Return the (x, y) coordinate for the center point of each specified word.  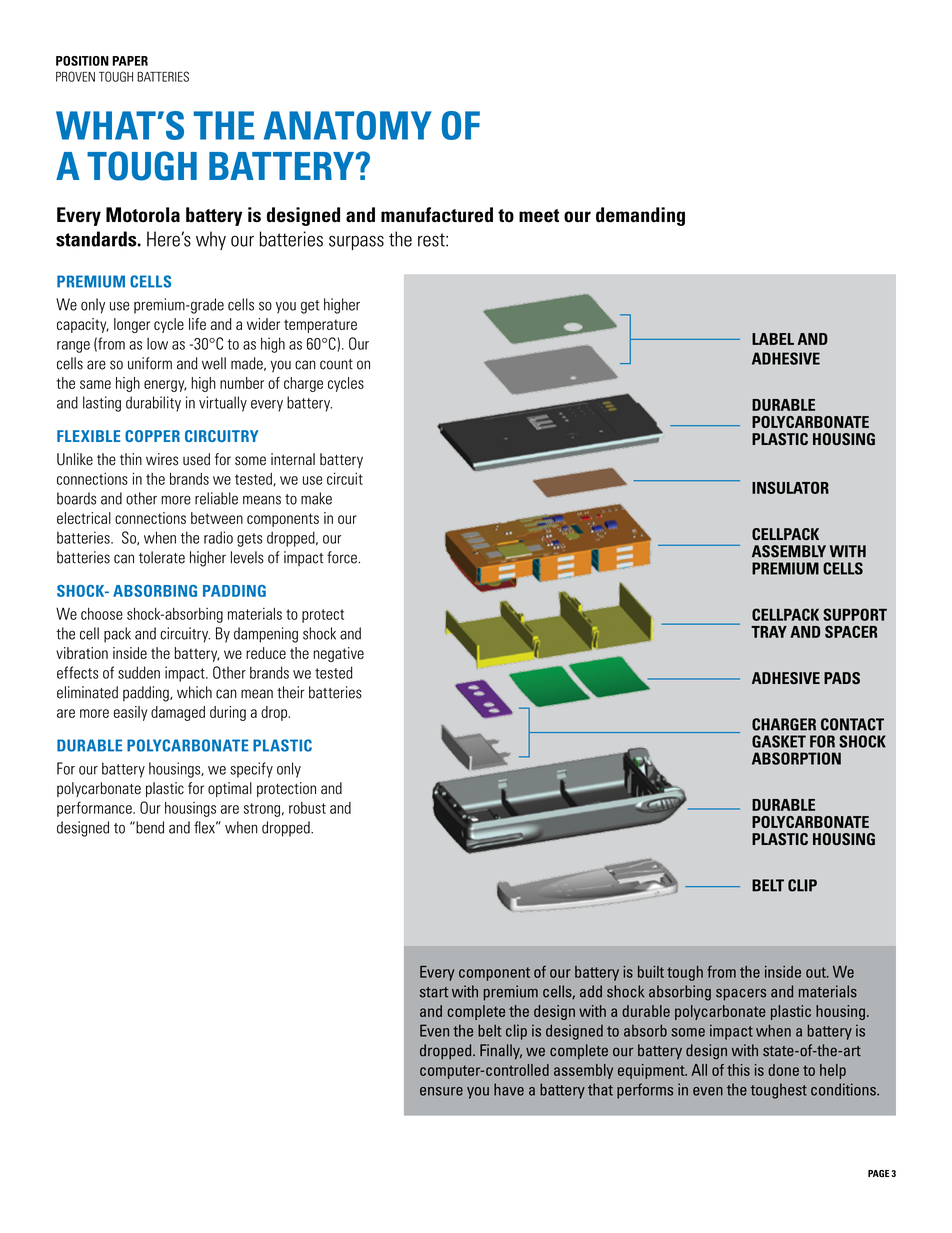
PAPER (130, 61)
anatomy (348, 125)
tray (769, 632)
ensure (441, 1091)
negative (338, 654)
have (509, 1089)
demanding (640, 216)
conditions (844, 1089)
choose (102, 614)
